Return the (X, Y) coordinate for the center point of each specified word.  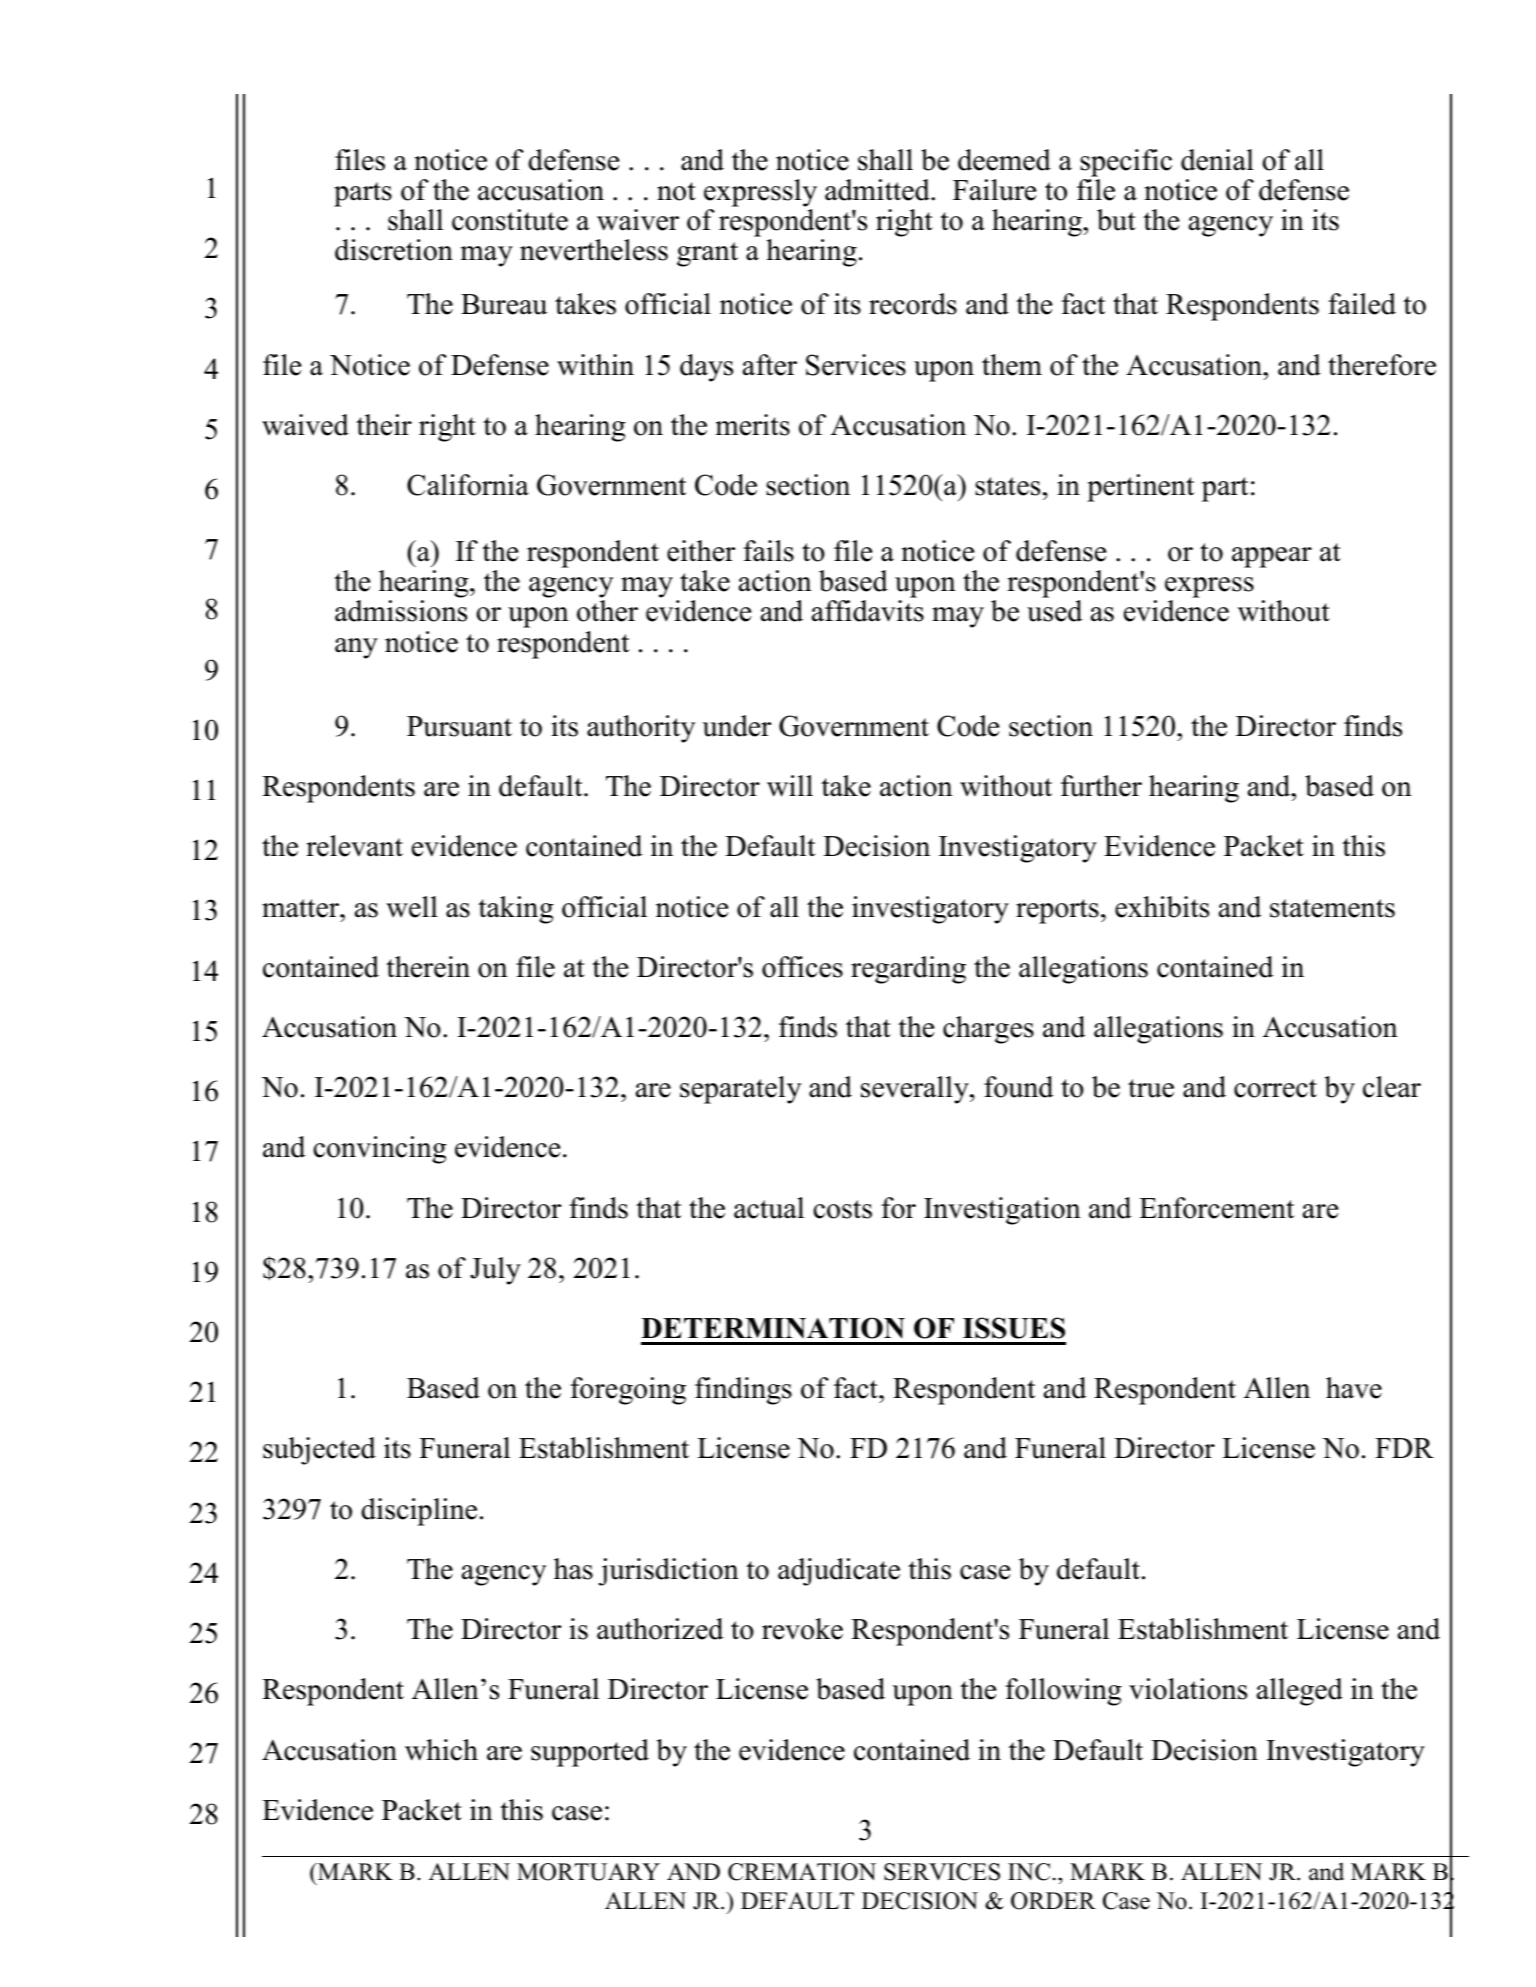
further (1101, 786)
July (495, 1271)
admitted (878, 190)
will (790, 786)
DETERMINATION (773, 1328)
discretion (394, 250)
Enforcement (1216, 1208)
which (441, 1750)
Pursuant (459, 726)
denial (1217, 160)
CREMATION (802, 1872)
